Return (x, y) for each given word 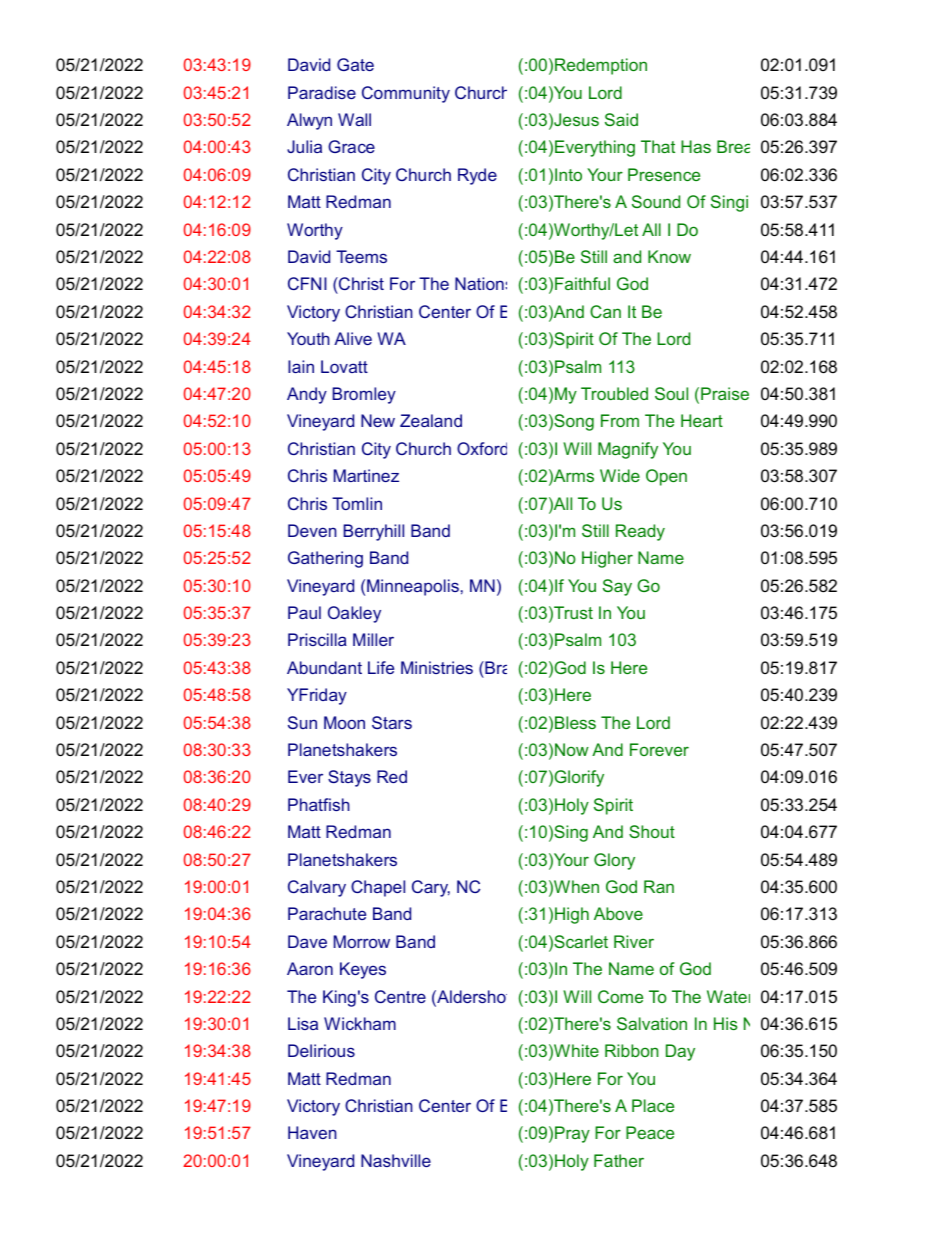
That (658, 146)
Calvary (317, 888)
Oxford (482, 448)
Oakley (354, 614)
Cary (431, 888)
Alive (353, 338)
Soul (671, 393)
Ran (659, 886)
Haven (312, 1132)
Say (617, 587)
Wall (354, 119)
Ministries (437, 667)
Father (619, 1160)
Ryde (477, 176)
